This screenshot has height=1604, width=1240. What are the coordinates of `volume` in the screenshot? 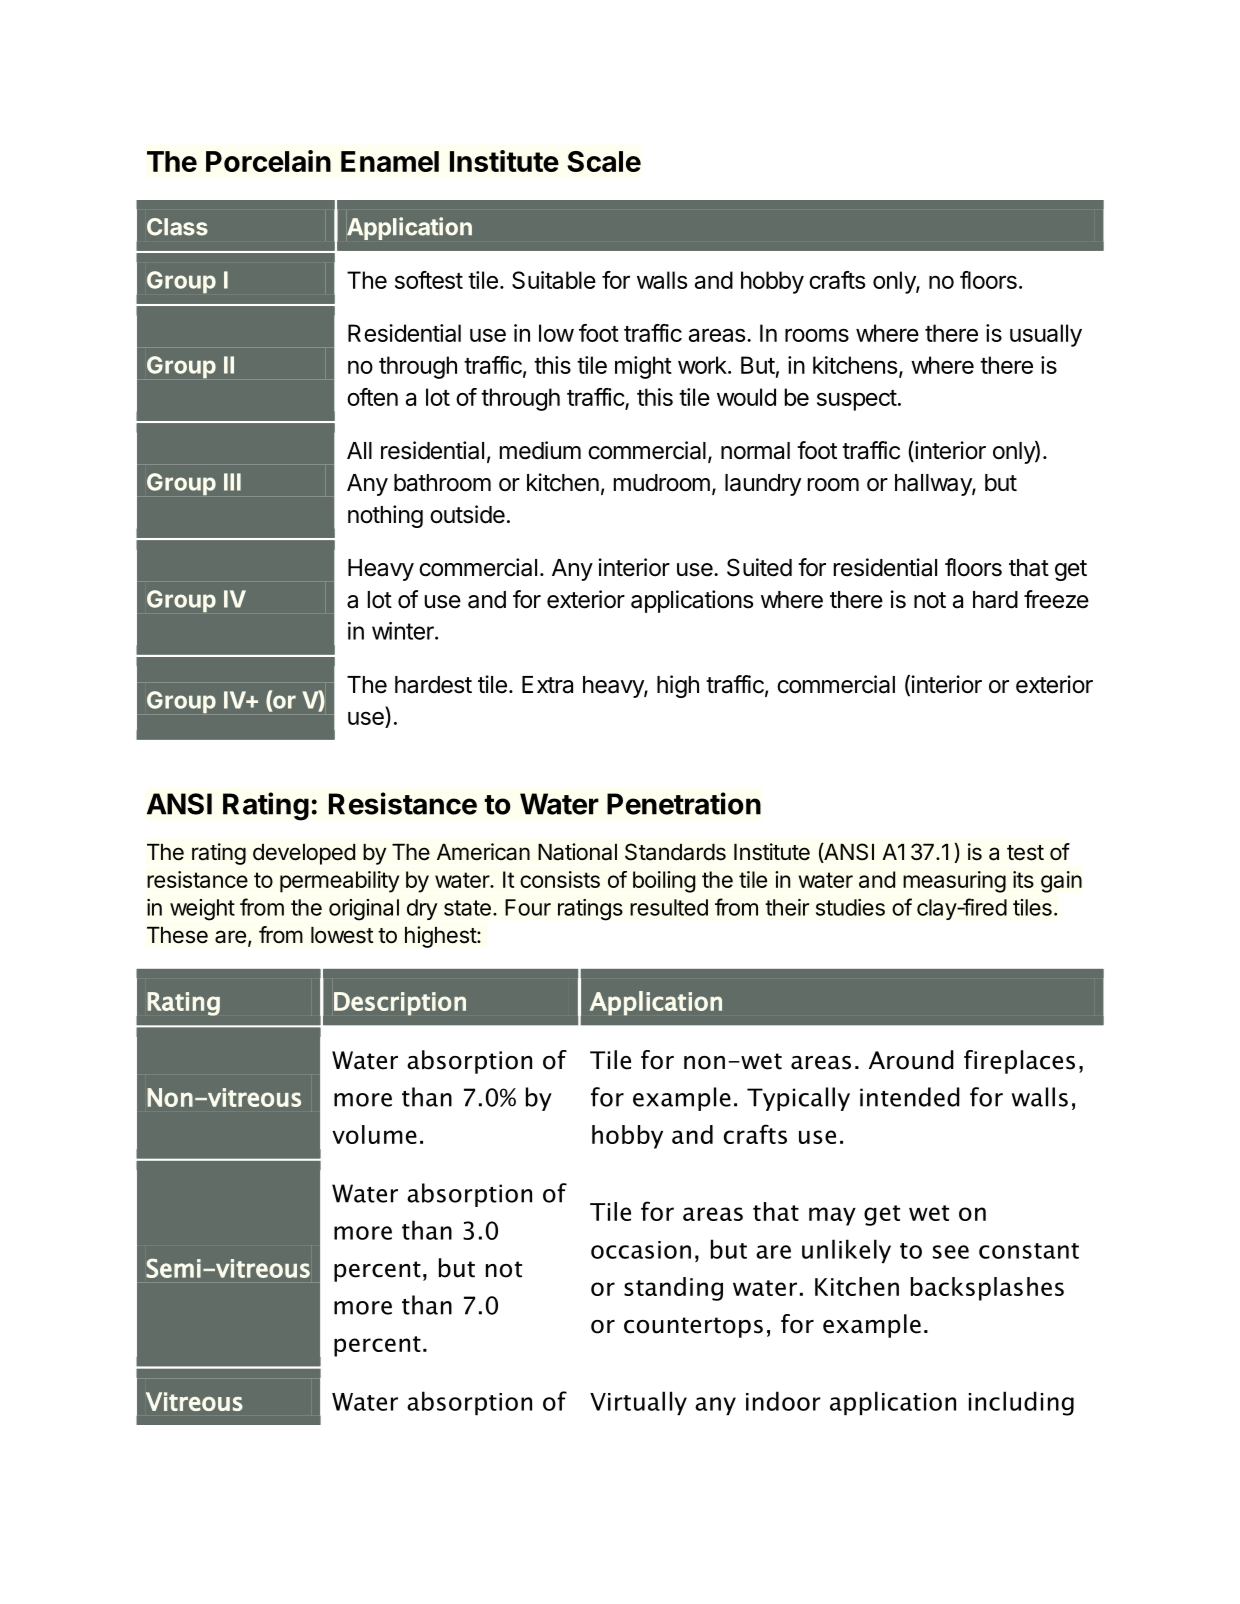 It's located at (374, 1134).
